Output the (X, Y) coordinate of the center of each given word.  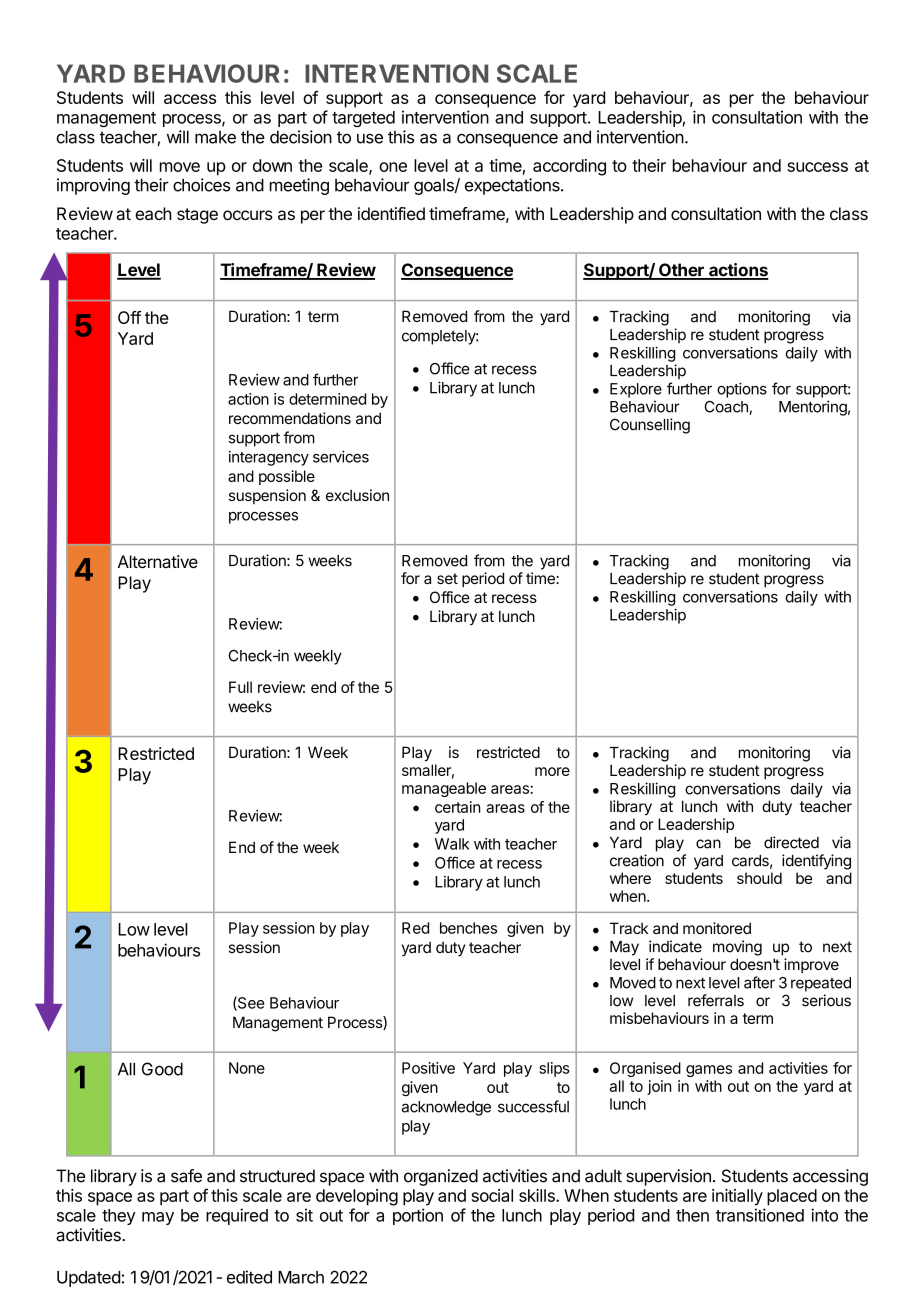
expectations (513, 186)
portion (418, 1216)
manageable (444, 789)
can (708, 844)
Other (681, 271)
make (215, 137)
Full (240, 687)
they (119, 1217)
